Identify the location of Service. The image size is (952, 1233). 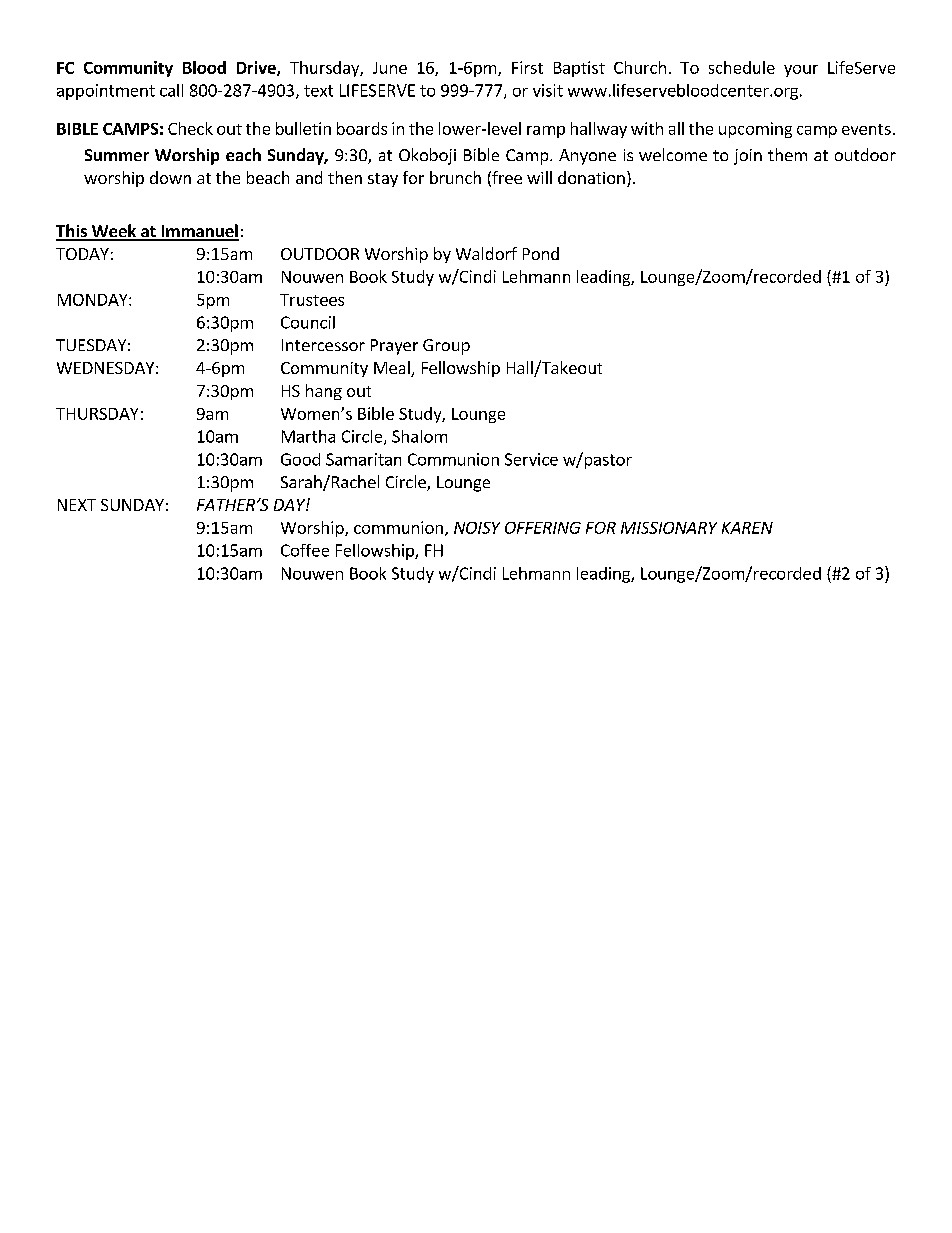
(531, 459).
